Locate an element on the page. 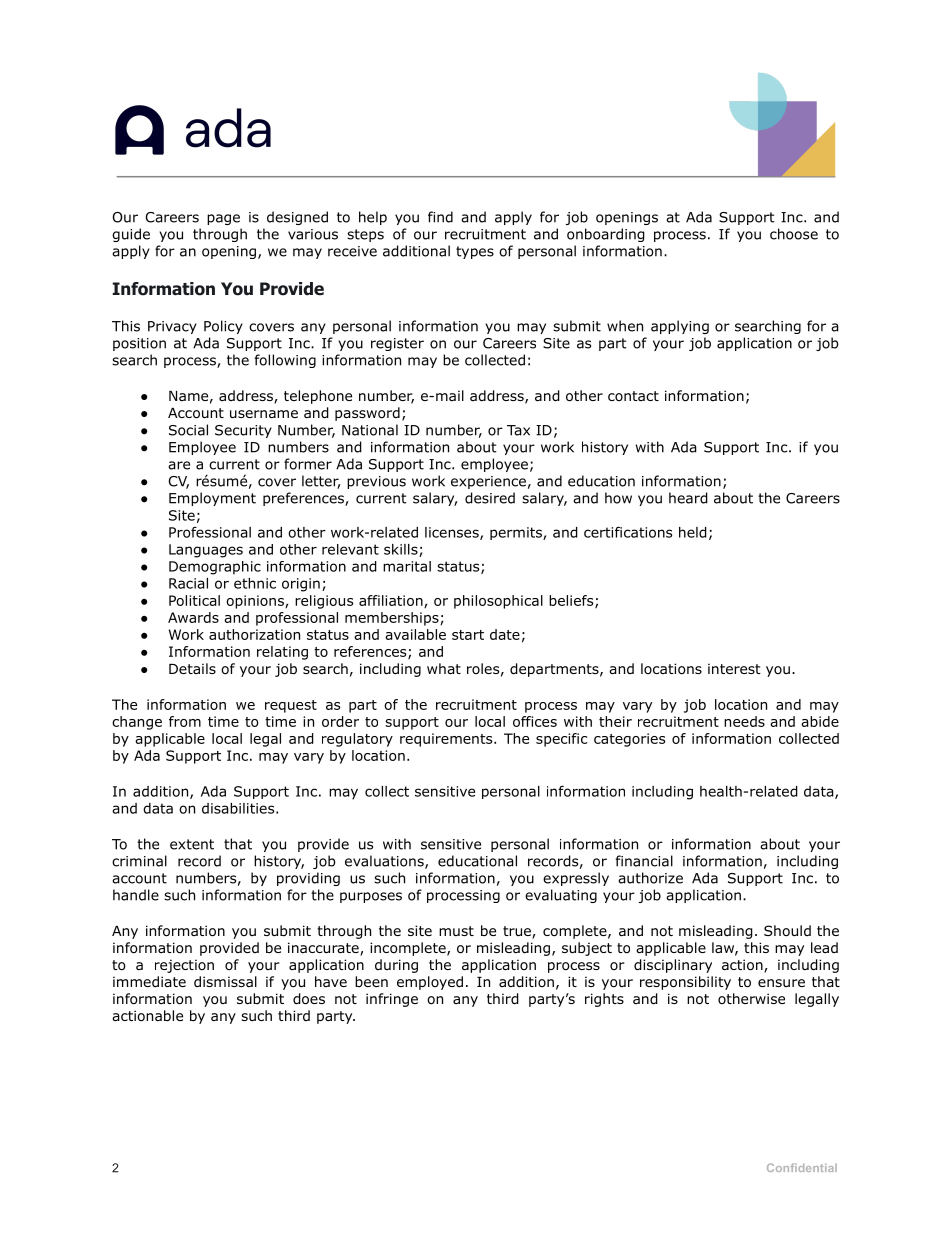 The image size is (952, 1233). does is located at coordinates (309, 999).
